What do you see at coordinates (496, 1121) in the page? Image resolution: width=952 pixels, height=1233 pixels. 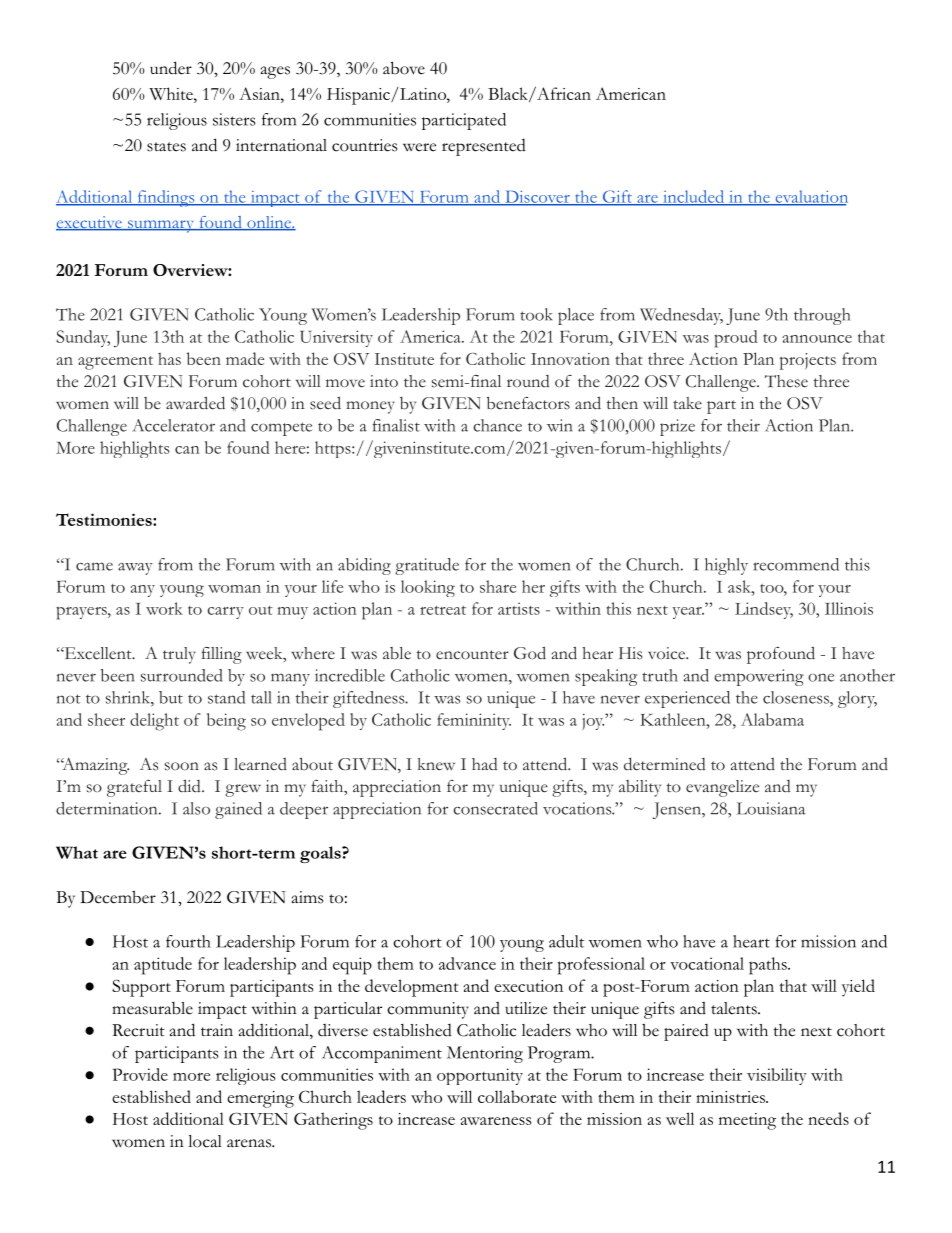 I see `awareness` at bounding box center [496, 1121].
